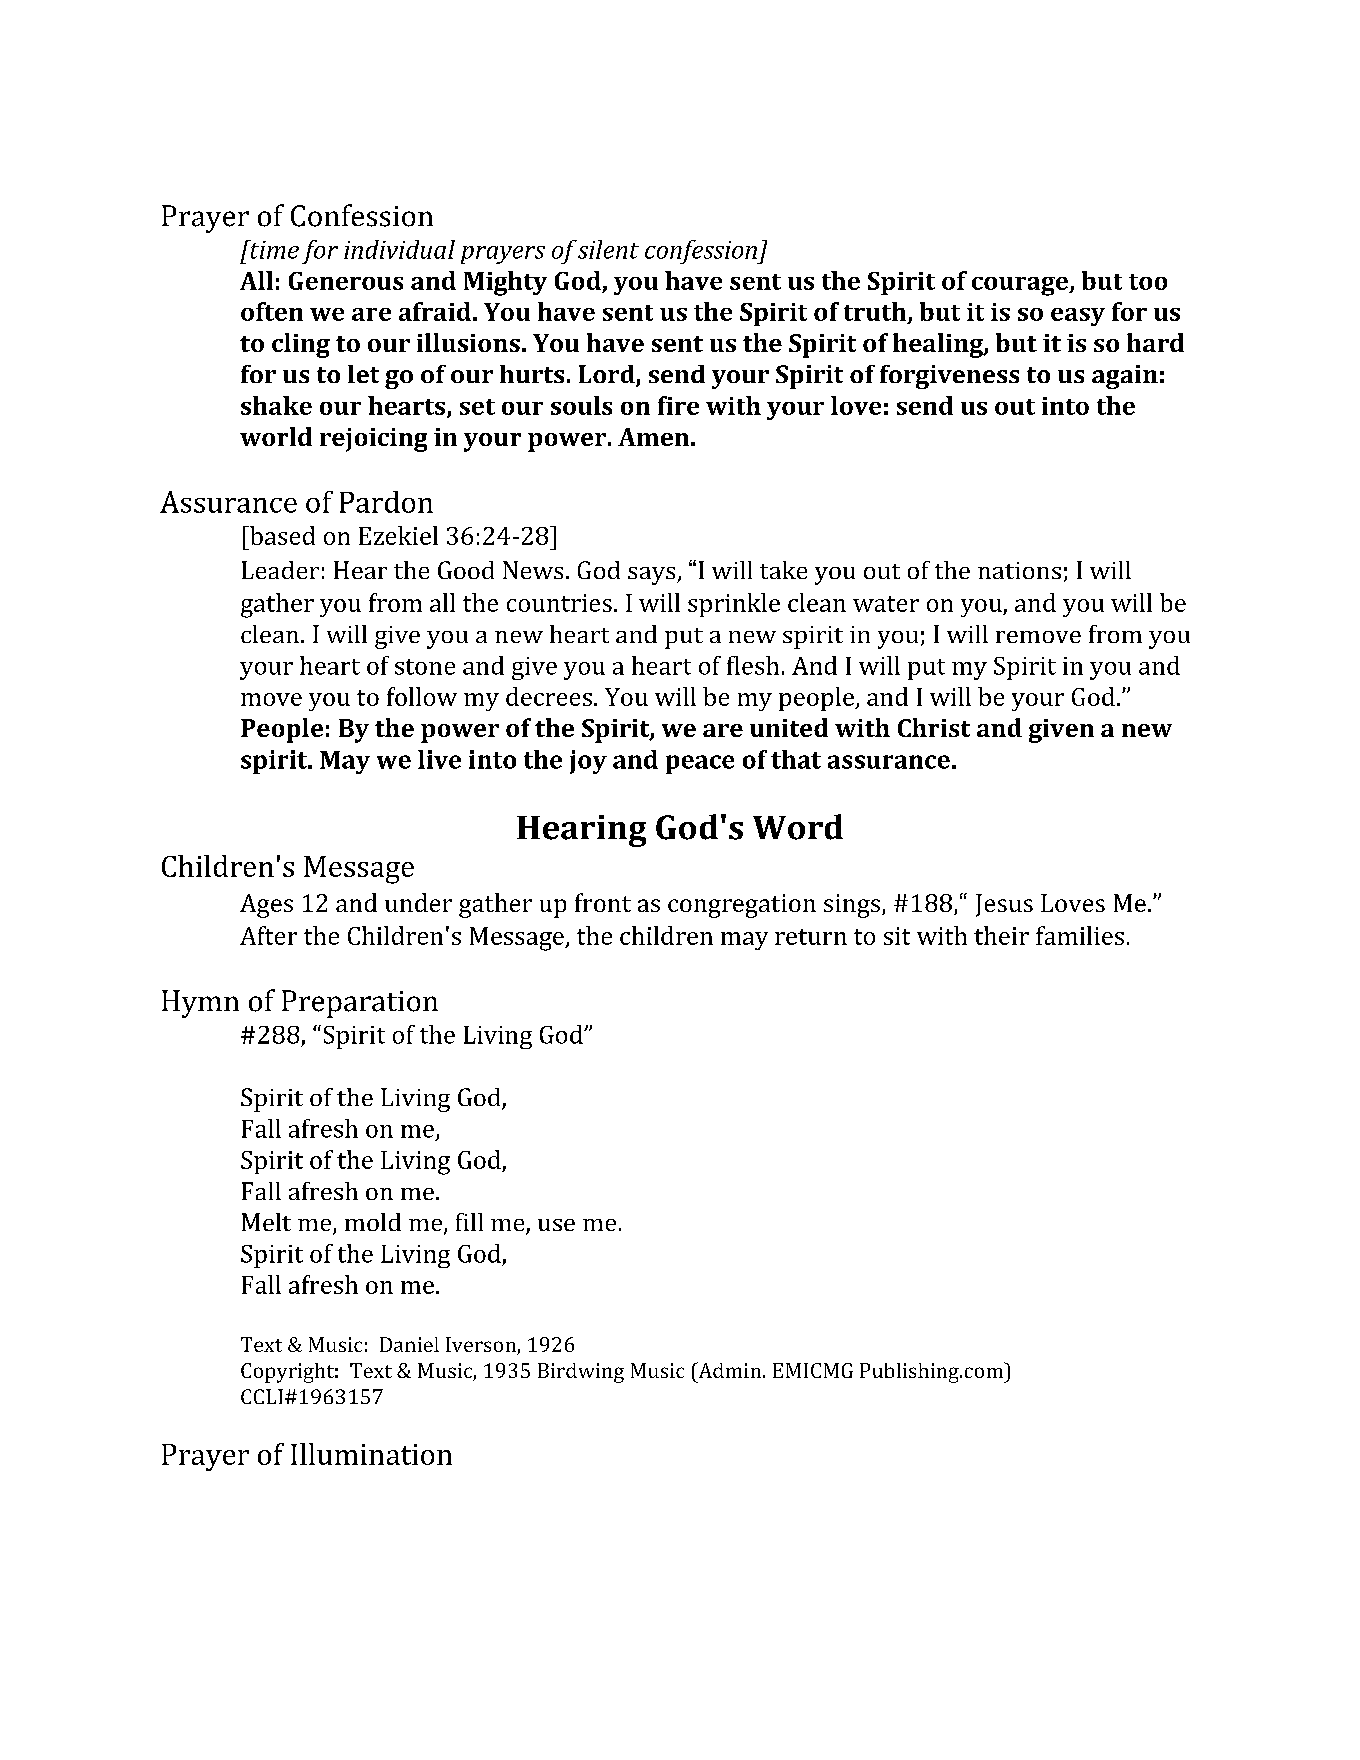  Describe the element at coordinates (556, 1225) in the document. I see `use` at that location.
